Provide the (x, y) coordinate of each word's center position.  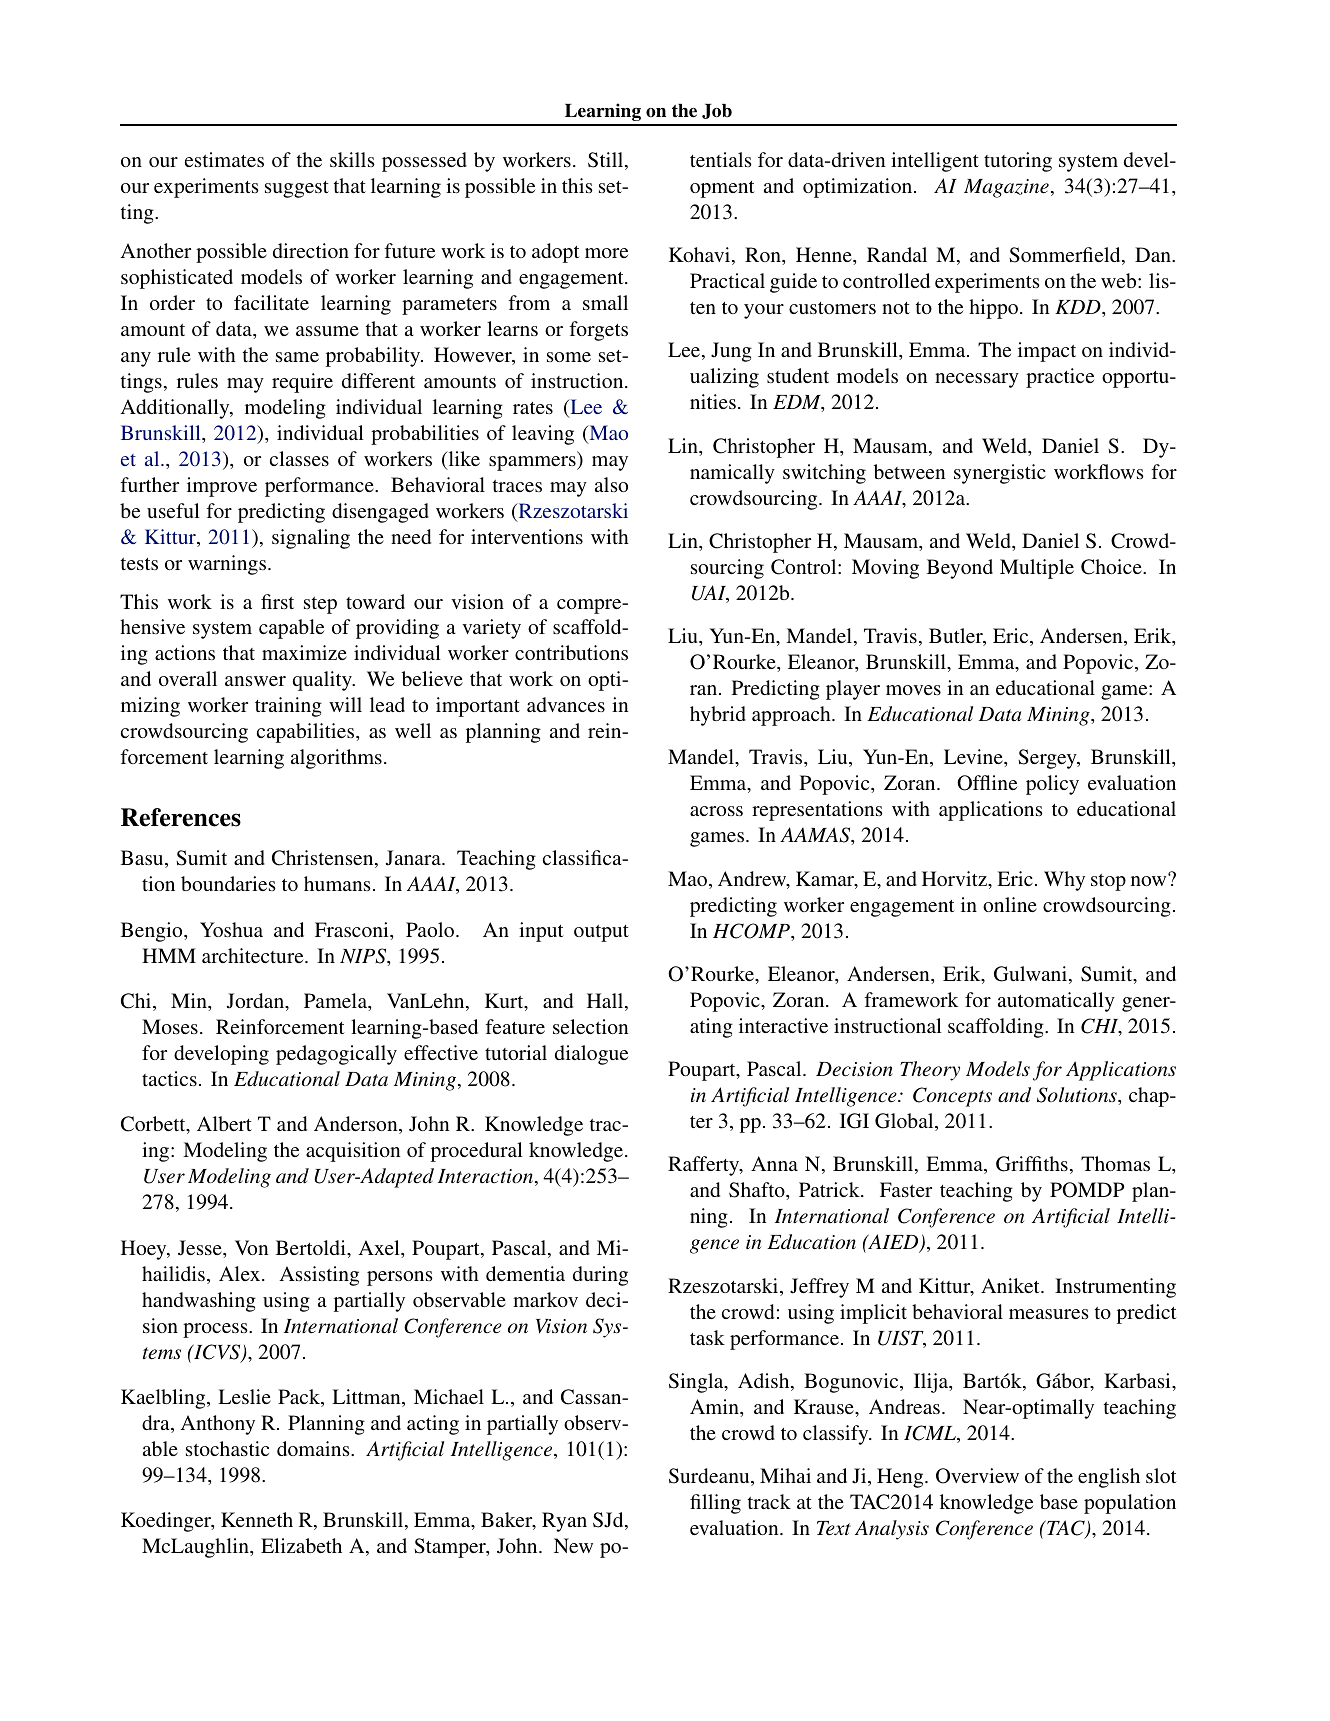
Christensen (324, 859)
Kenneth (257, 1519)
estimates (224, 159)
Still (607, 161)
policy (1052, 785)
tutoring (1018, 162)
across (716, 811)
